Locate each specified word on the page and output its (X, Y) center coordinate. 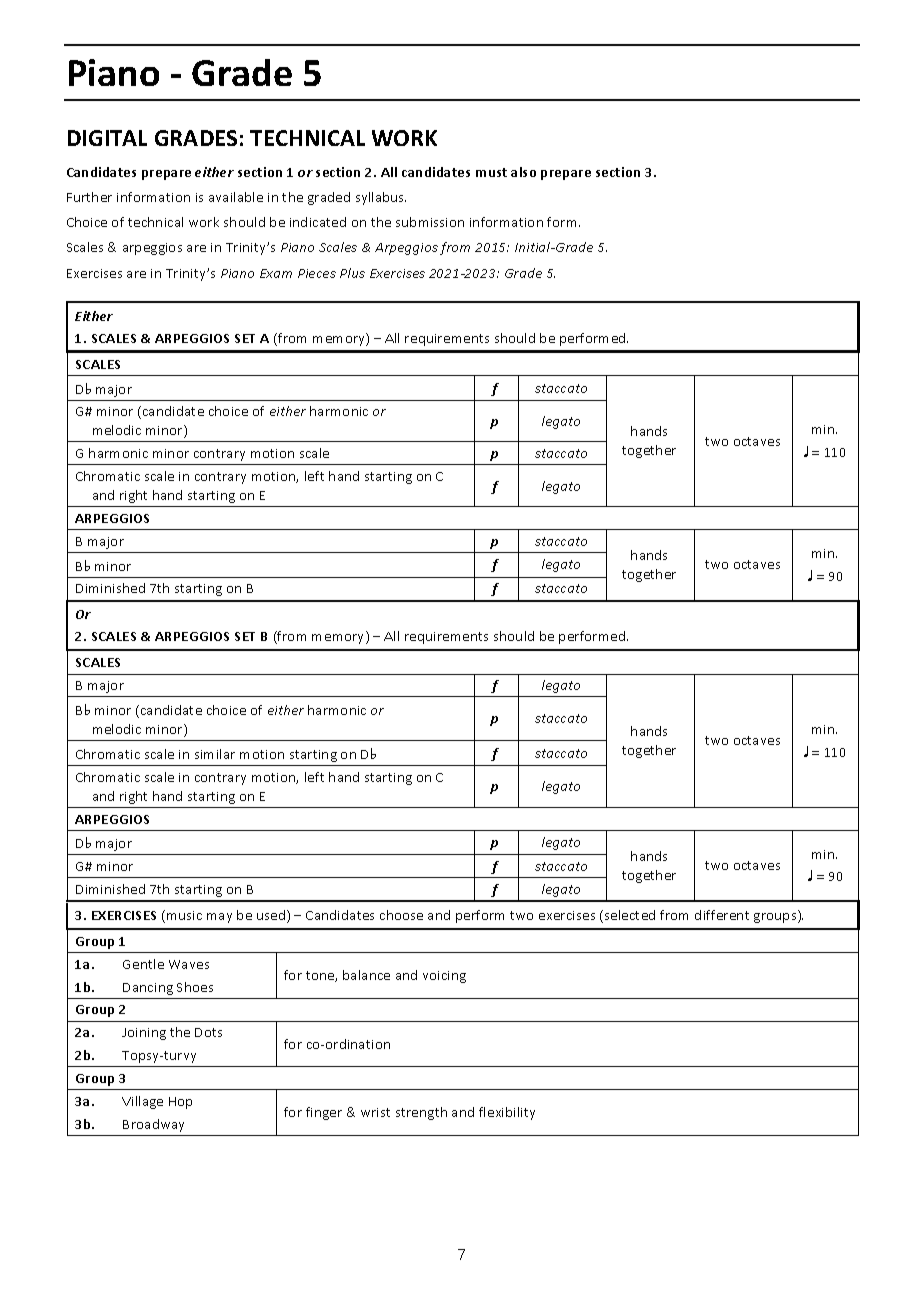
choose (401, 915)
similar (215, 754)
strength (421, 1113)
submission (430, 222)
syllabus (381, 198)
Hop (180, 1103)
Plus (352, 273)
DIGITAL (107, 138)
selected (630, 915)
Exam (276, 273)
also (523, 172)
